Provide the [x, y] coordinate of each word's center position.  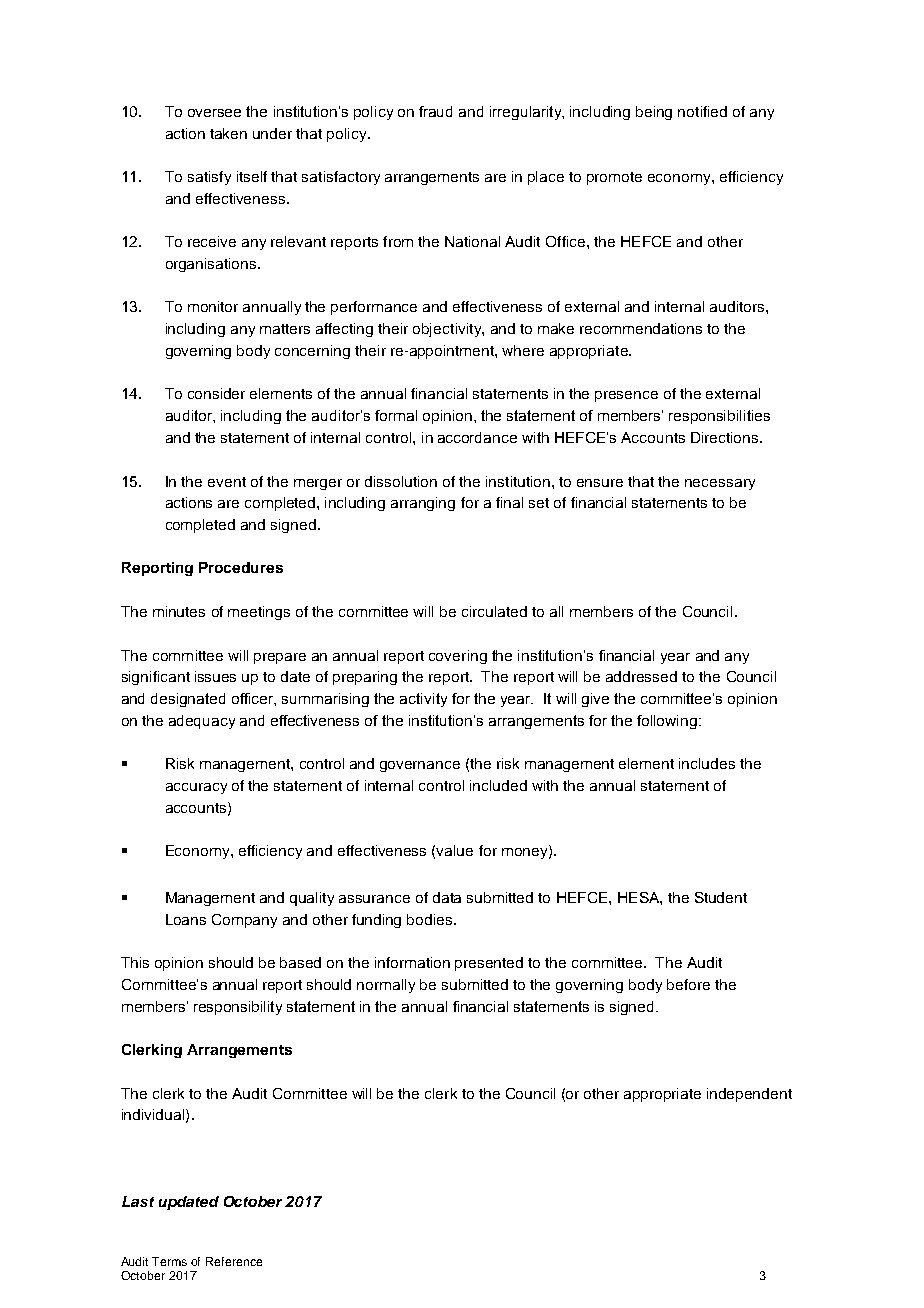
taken [228, 133]
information [412, 962]
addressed [641, 676]
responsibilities [719, 417]
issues [215, 676]
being [654, 113]
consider [216, 393]
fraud [435, 111]
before [688, 984]
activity [423, 700]
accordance [477, 437]
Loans [186, 919]
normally [386, 986]
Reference [234, 1261]
